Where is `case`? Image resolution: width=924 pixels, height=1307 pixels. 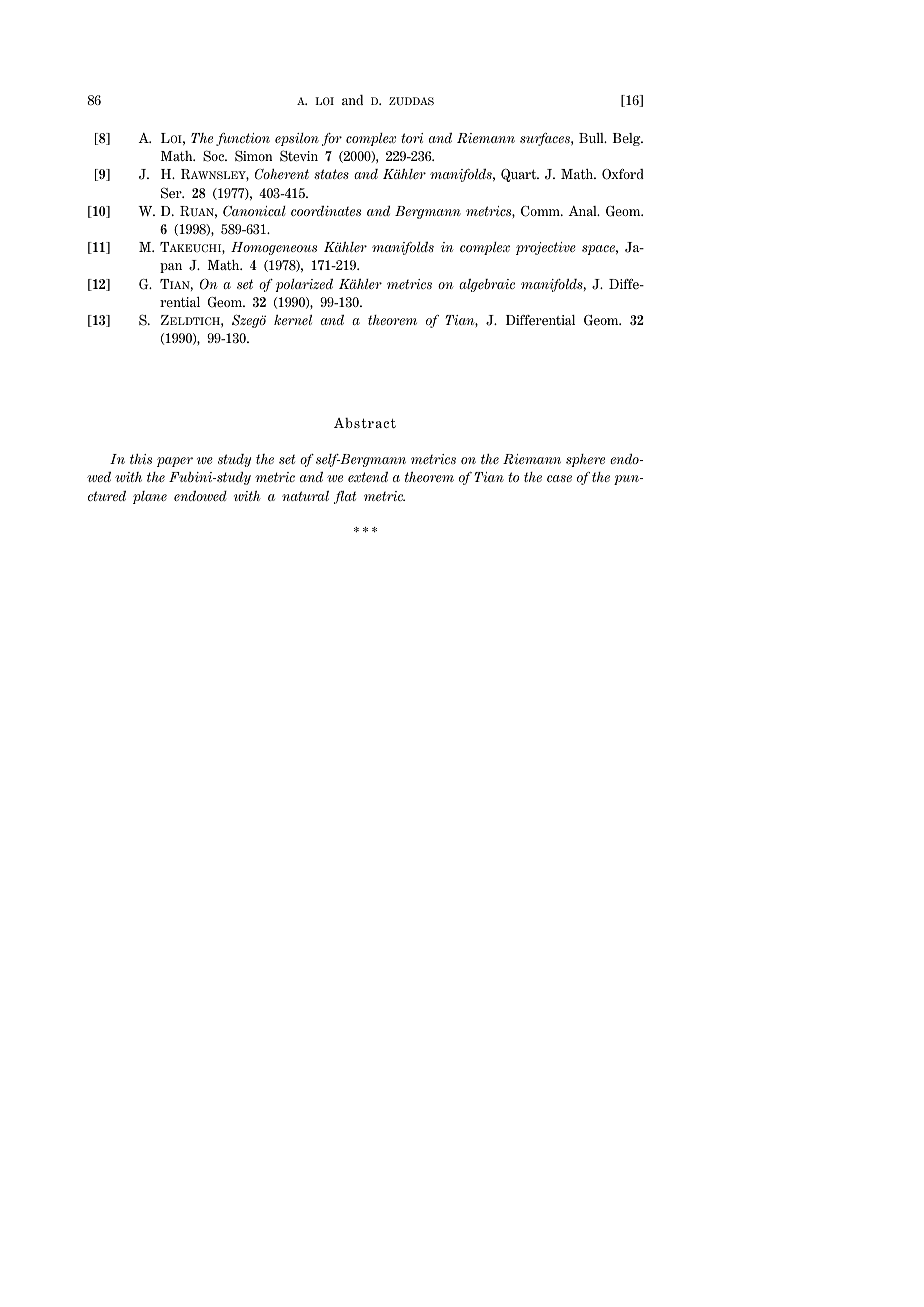
case is located at coordinates (559, 478).
